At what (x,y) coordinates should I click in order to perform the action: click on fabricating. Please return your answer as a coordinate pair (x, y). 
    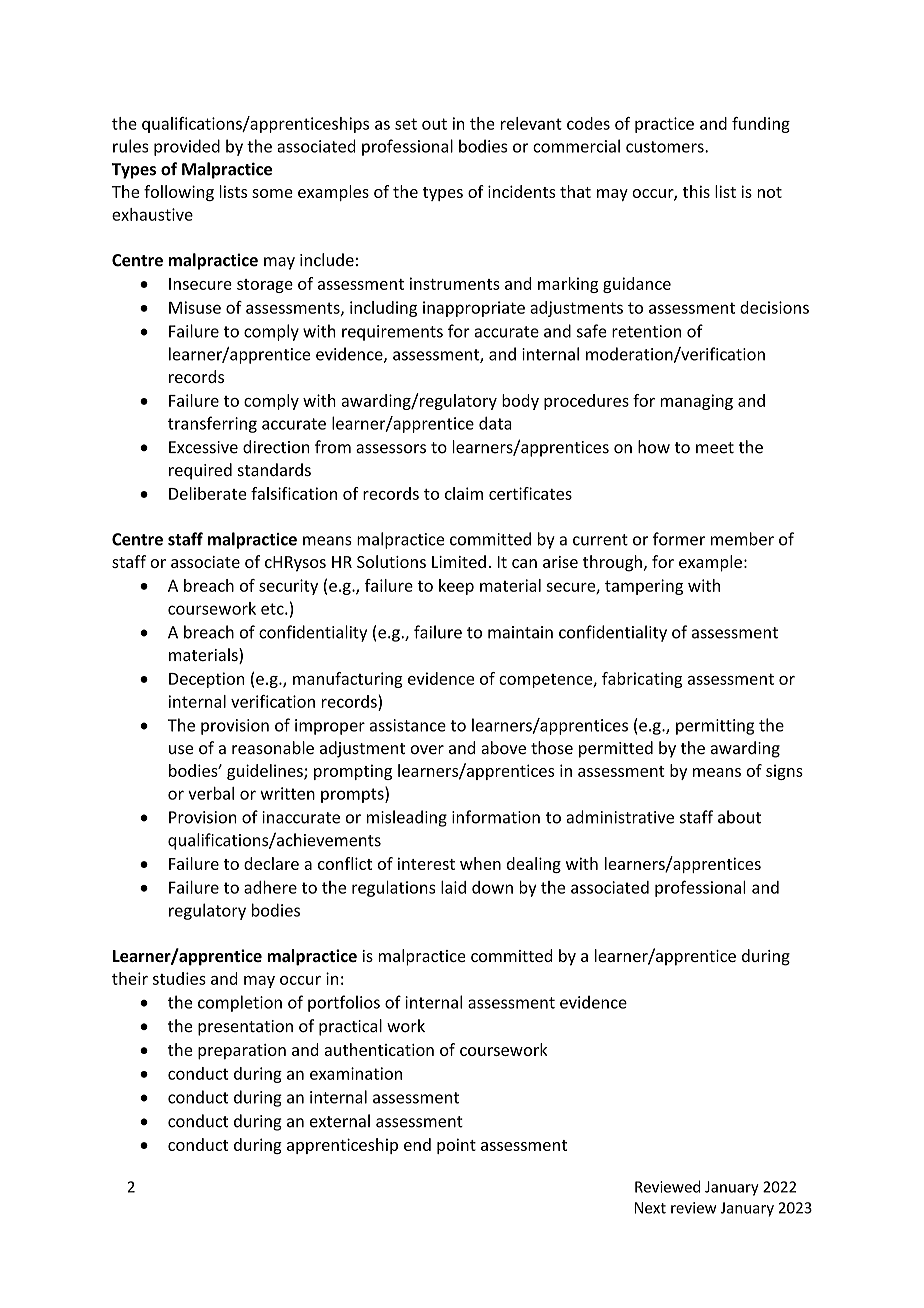
    Looking at the image, I should click on (642, 680).
